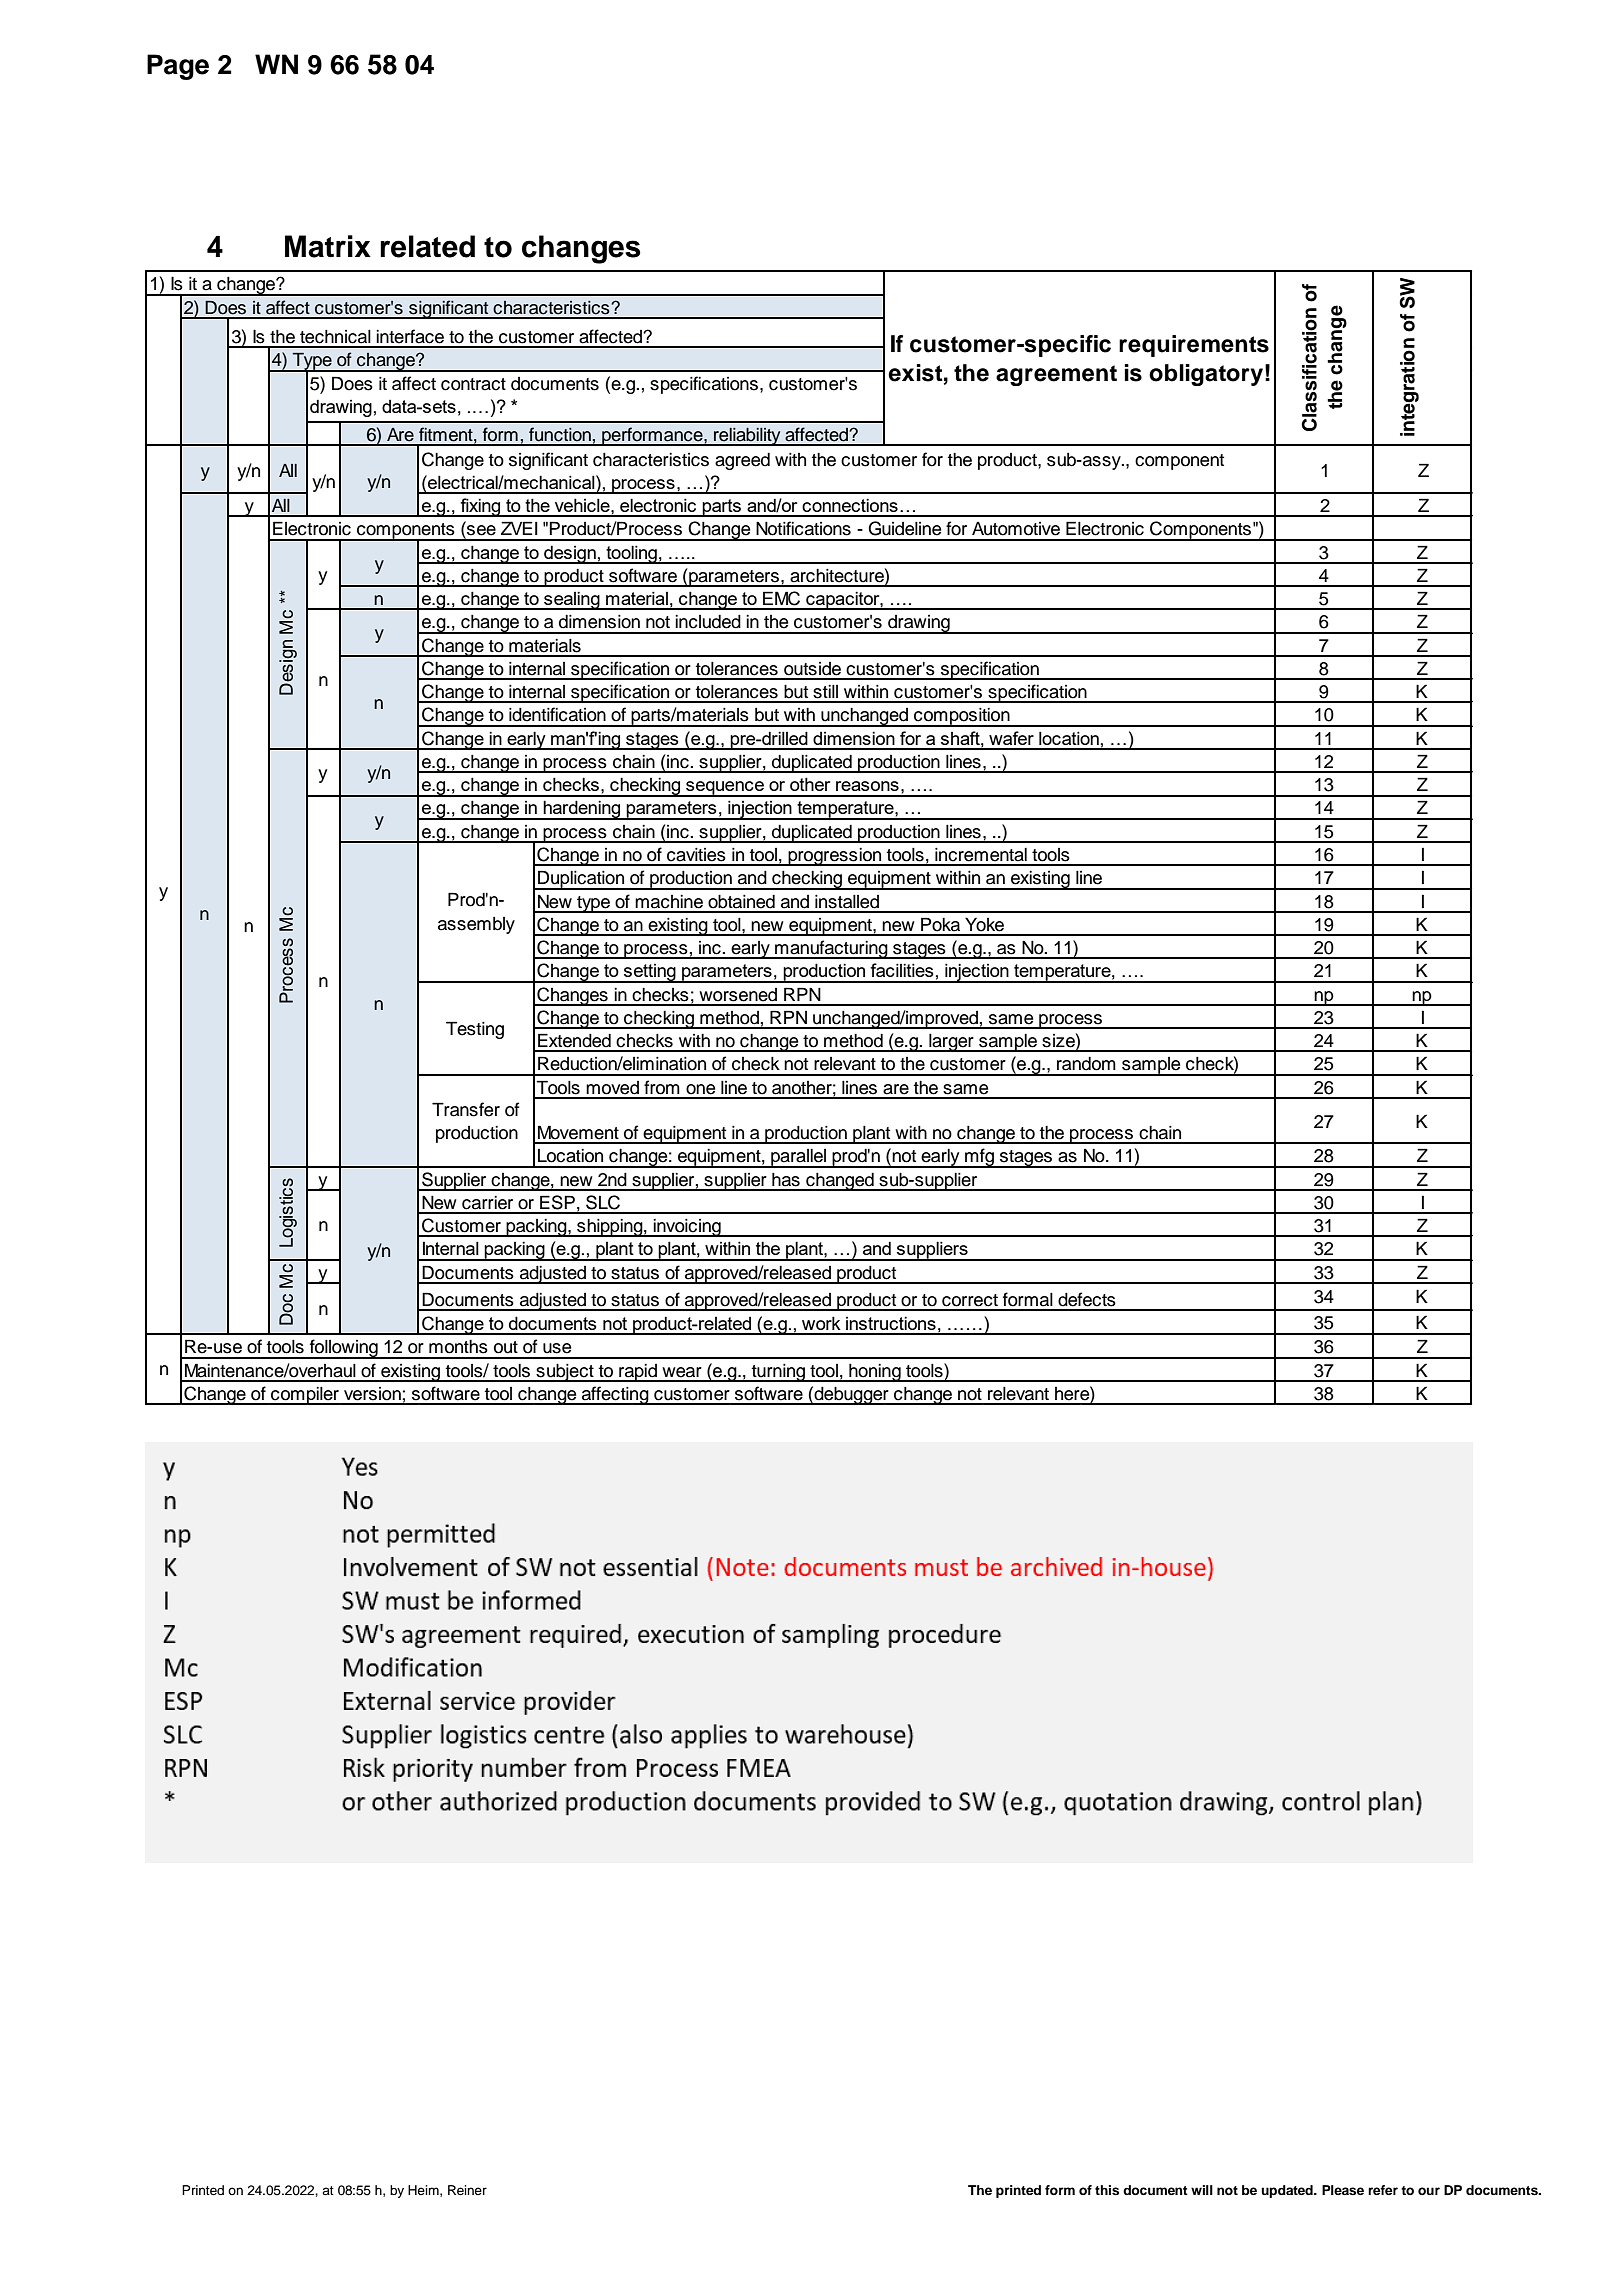  Describe the element at coordinates (467, 2190) in the document. I see `Reiner` at that location.
